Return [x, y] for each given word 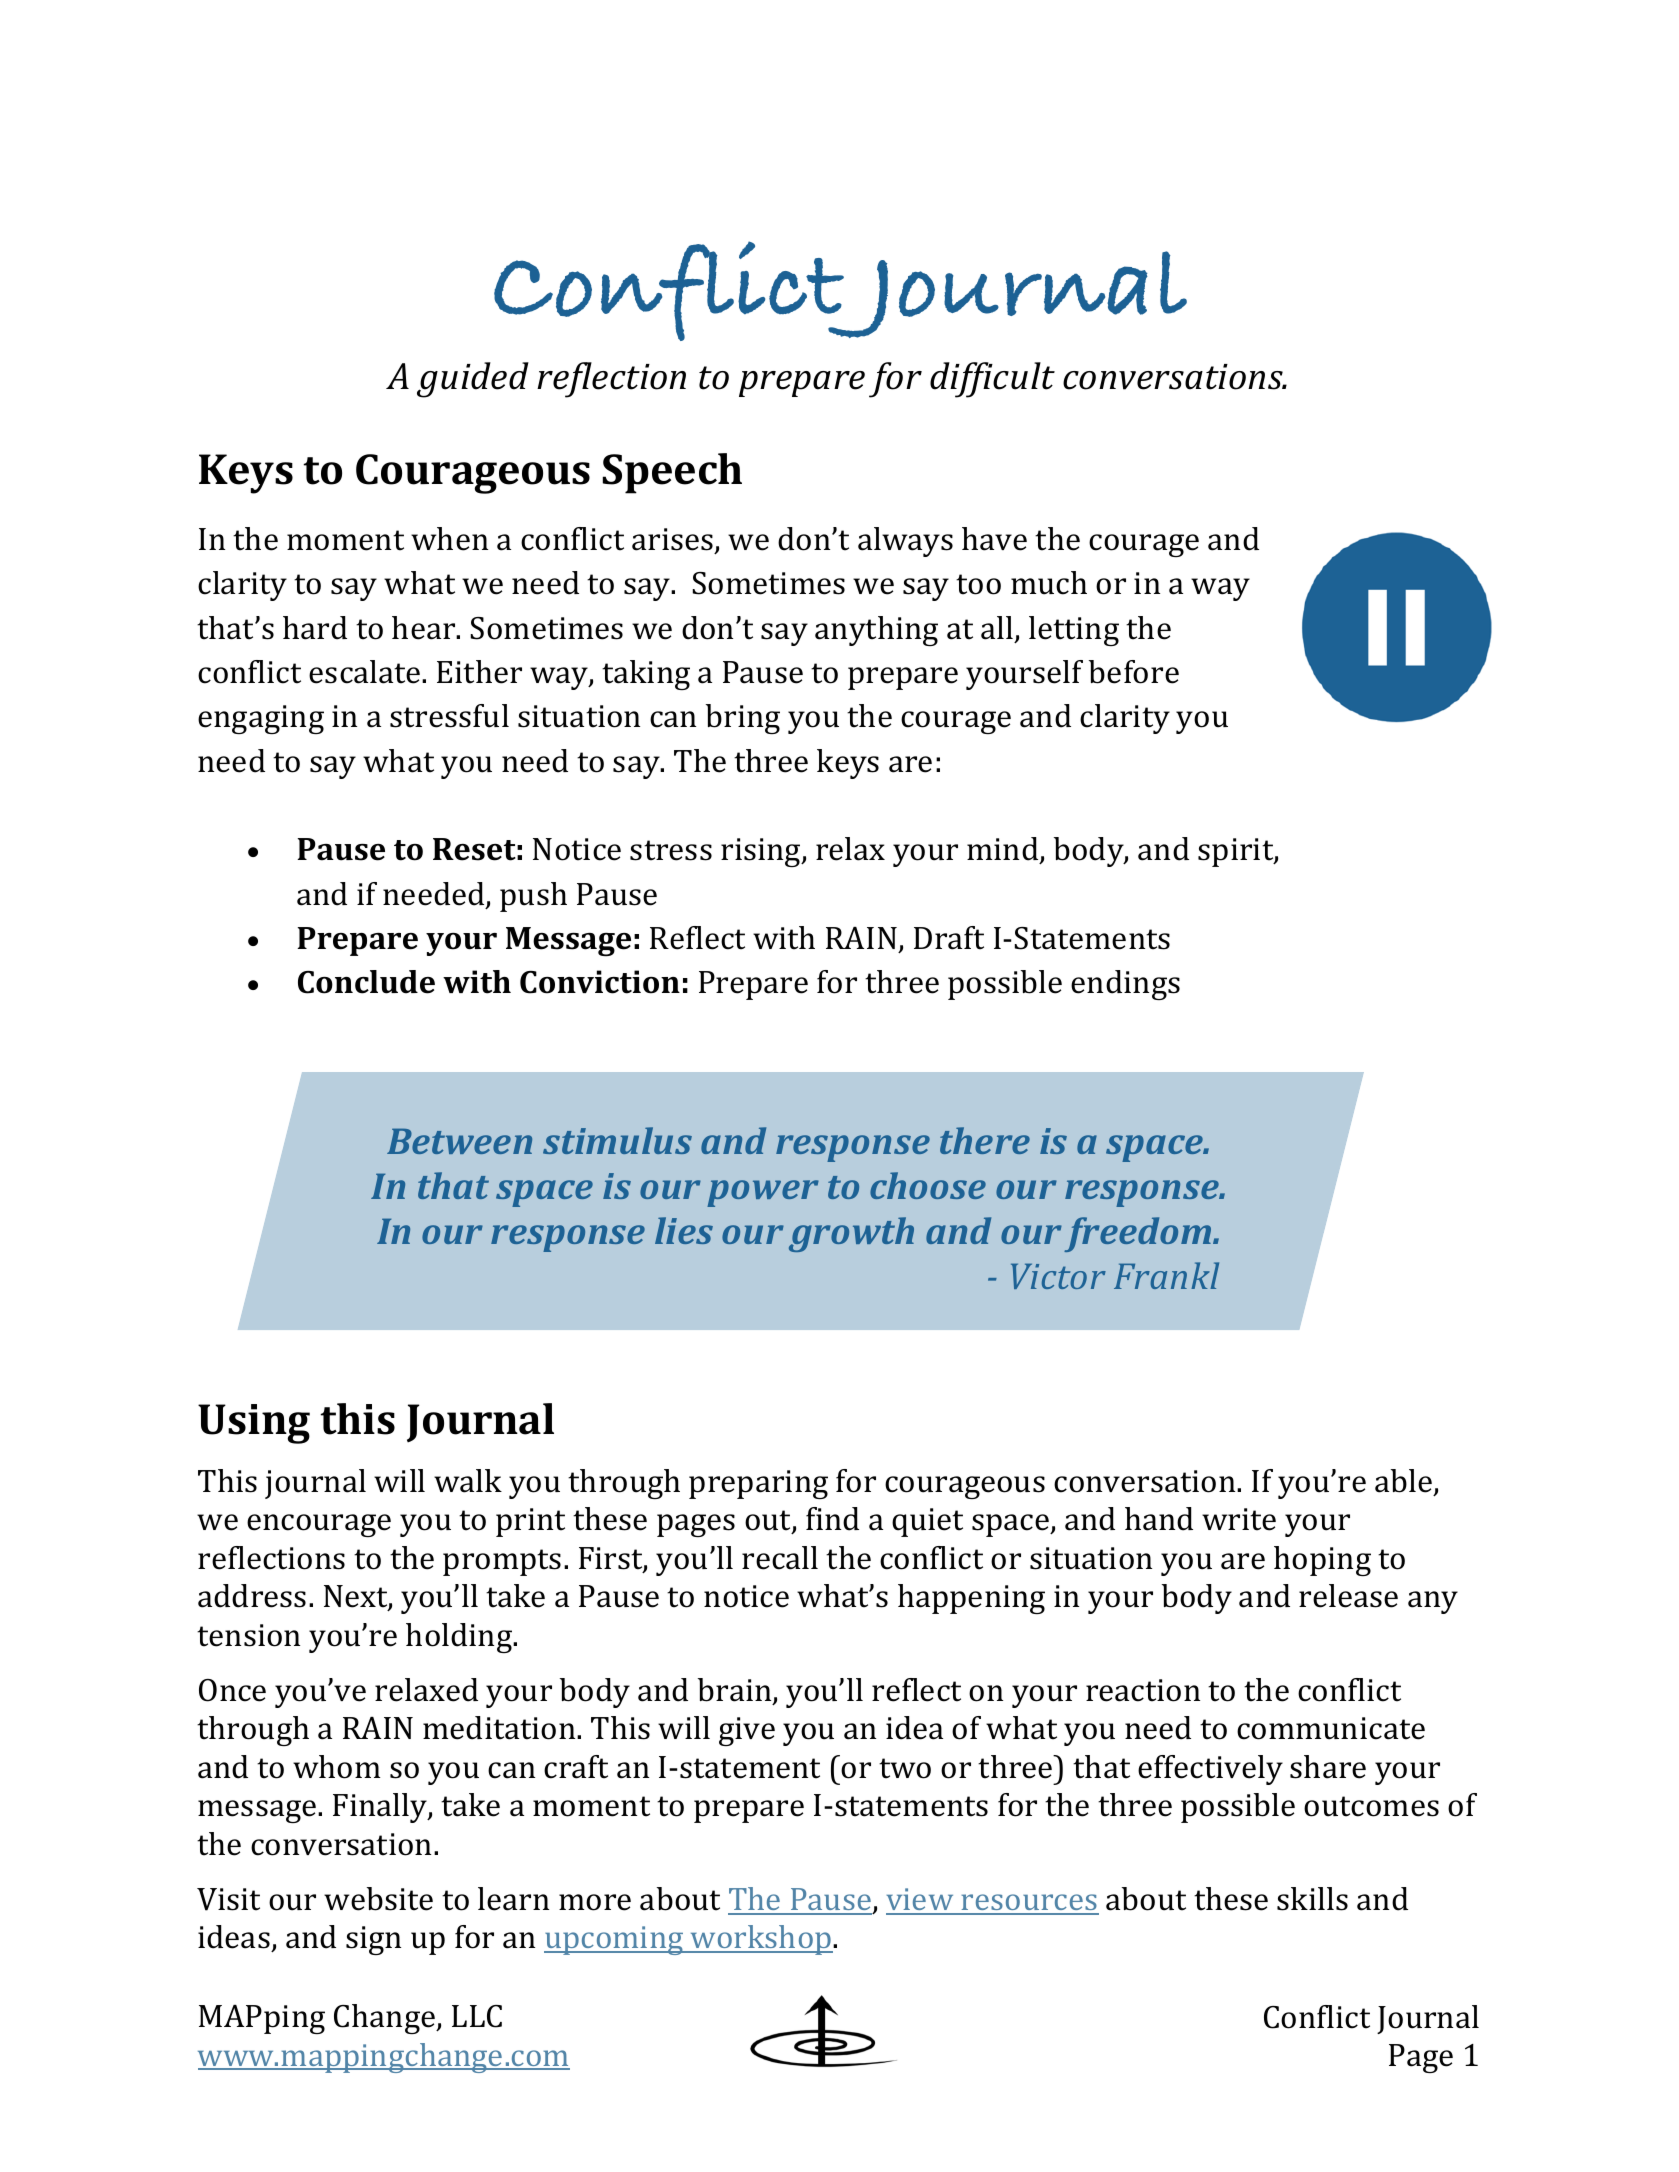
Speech [672, 473]
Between [459, 1141]
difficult [992, 380]
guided [473, 380]
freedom [1139, 1234]
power [763, 1193]
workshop [761, 1940]
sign [373, 1940]
